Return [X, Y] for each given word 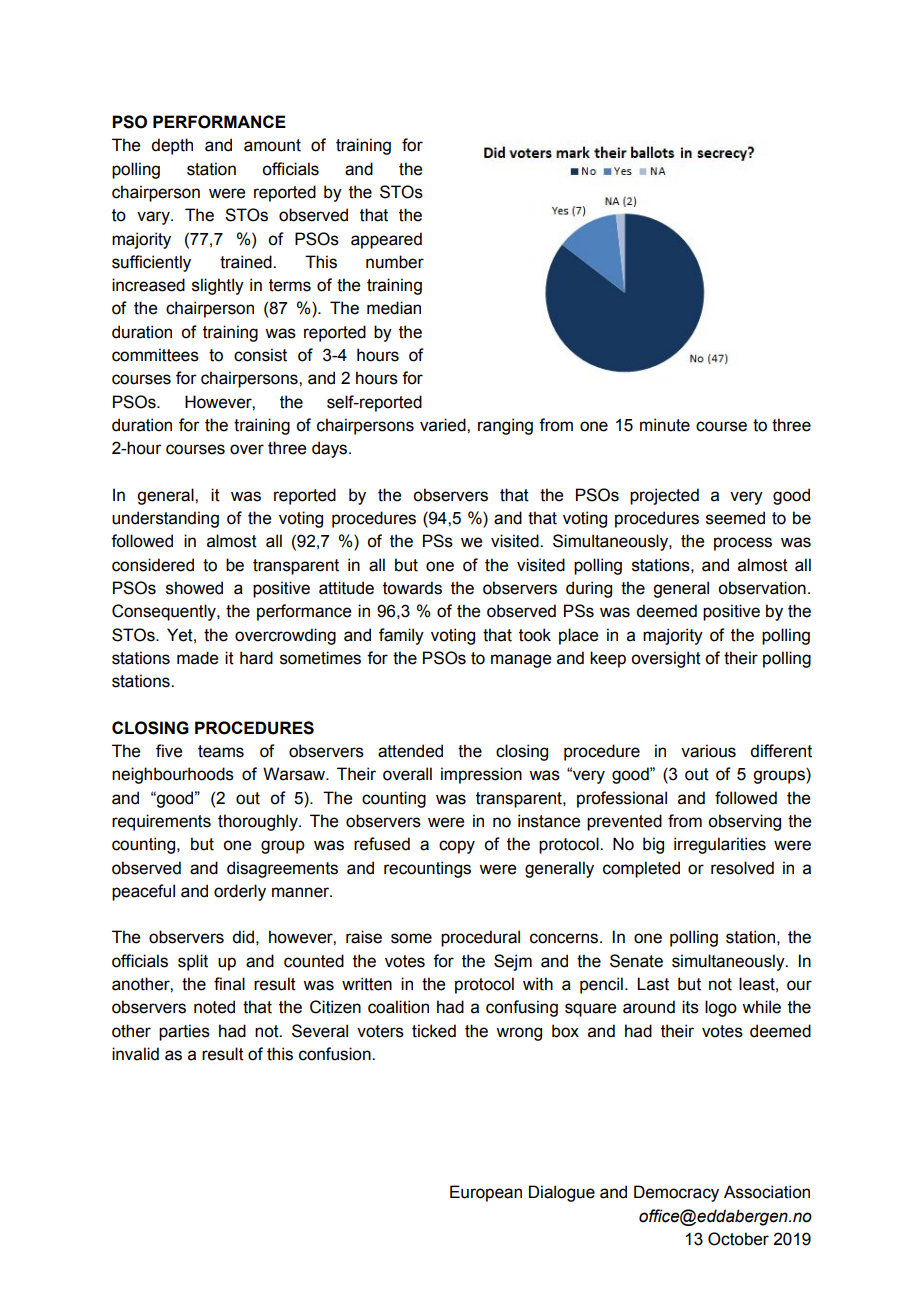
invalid [135, 1054]
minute [665, 425]
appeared [386, 240]
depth [172, 146]
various [708, 751]
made [197, 658]
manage [521, 661]
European [486, 1193]
